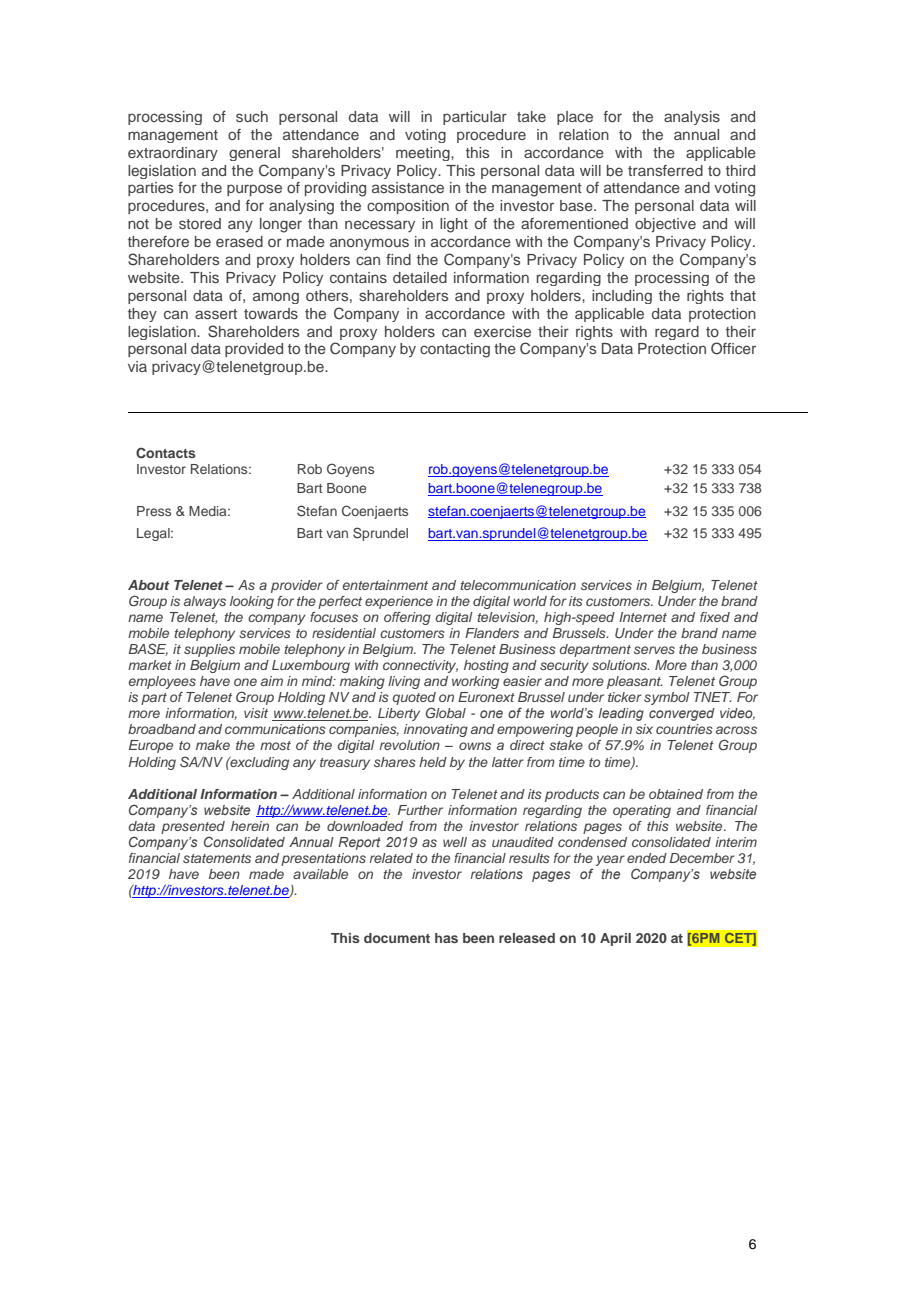 Image resolution: width=924 pixels, height=1309 pixels. I want to click on provided, so click(254, 350).
